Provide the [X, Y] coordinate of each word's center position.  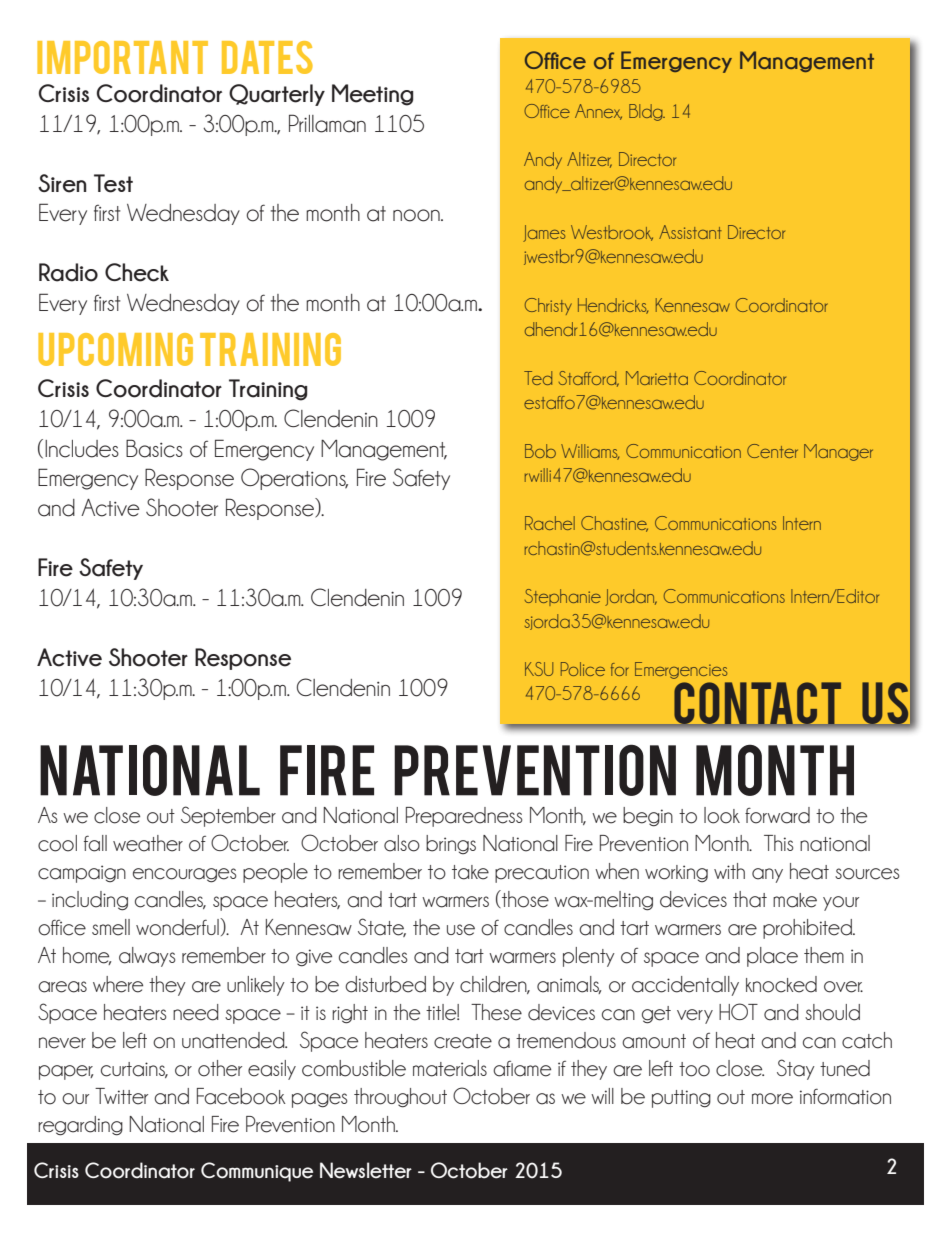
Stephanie [563, 597]
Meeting [372, 95]
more [772, 1099]
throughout [400, 1098]
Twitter [121, 1096]
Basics [154, 448]
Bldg [647, 112]
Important [122, 57]
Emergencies [681, 670]
